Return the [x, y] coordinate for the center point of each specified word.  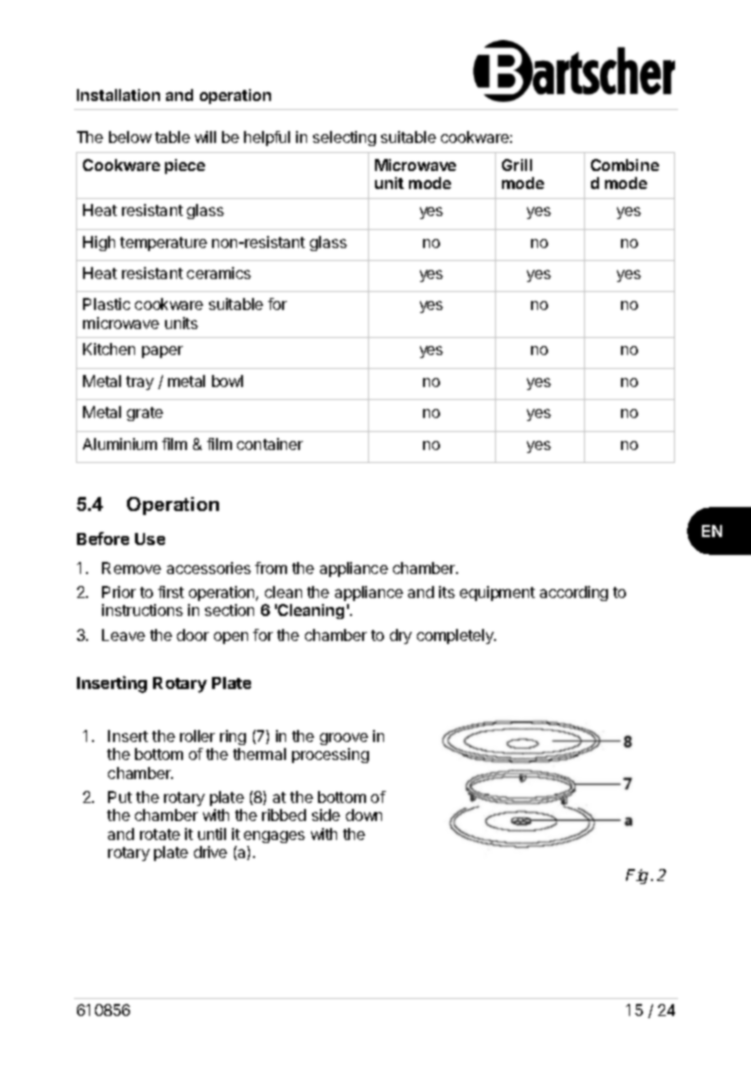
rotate [160, 834]
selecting [344, 138]
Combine [625, 165]
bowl [227, 381]
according [574, 593]
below [130, 137]
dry [401, 636]
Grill [517, 165]
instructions [142, 610]
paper [162, 352]
